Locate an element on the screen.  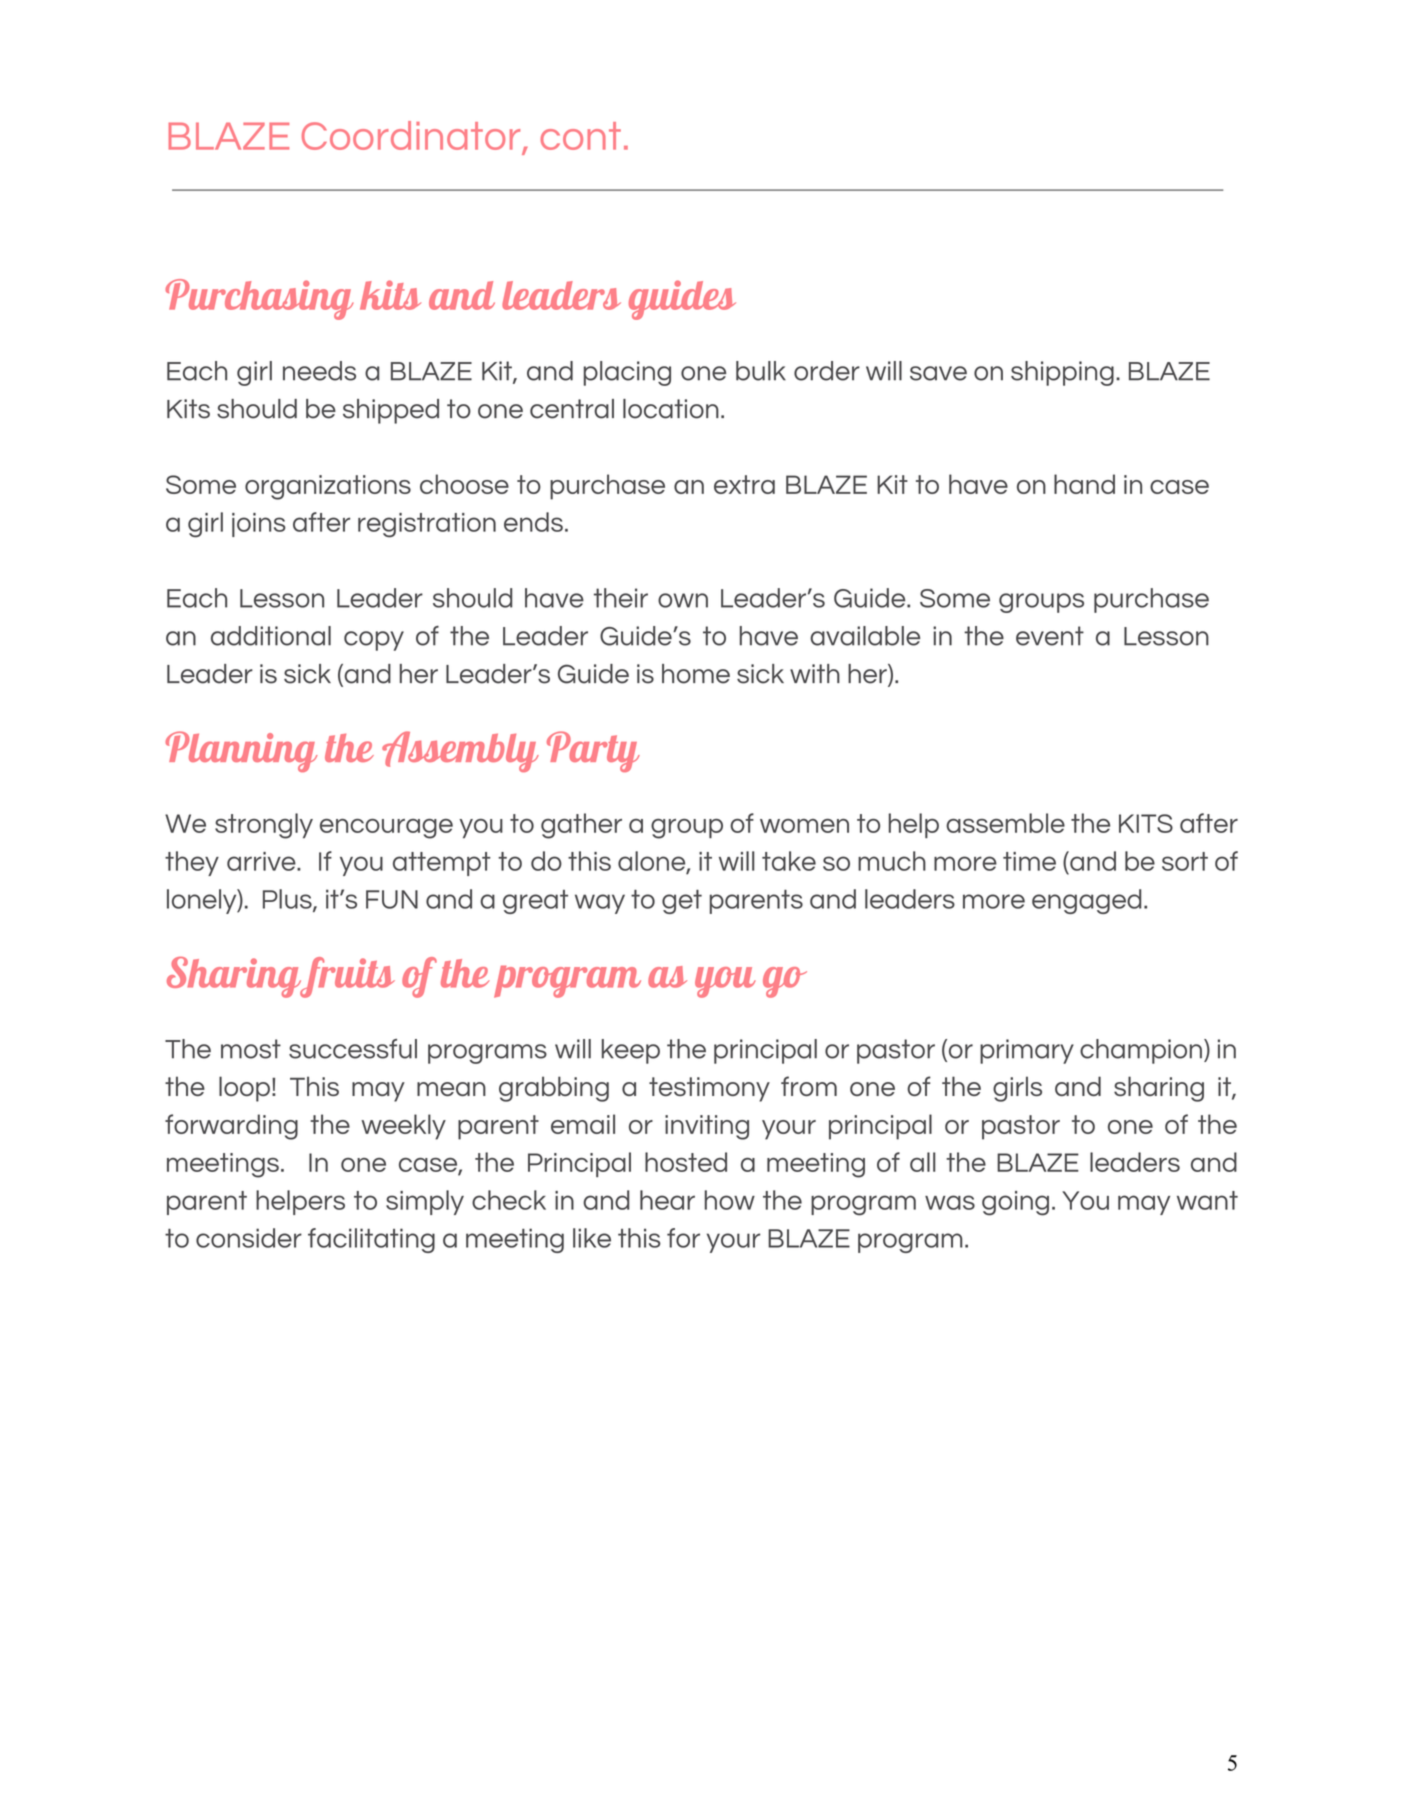
Coordinator is located at coordinates (411, 135).
